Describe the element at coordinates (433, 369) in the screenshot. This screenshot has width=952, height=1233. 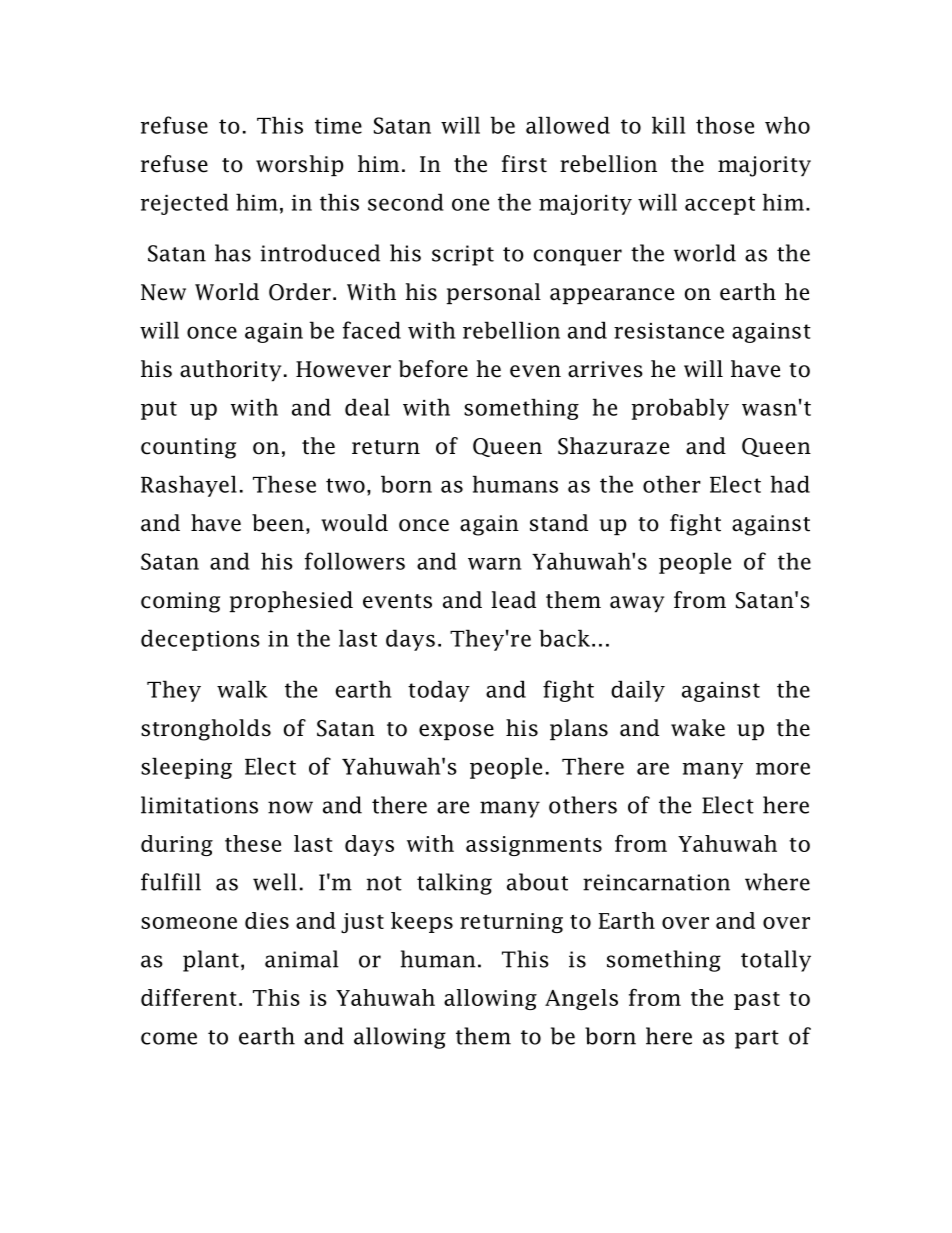
I see `before` at that location.
